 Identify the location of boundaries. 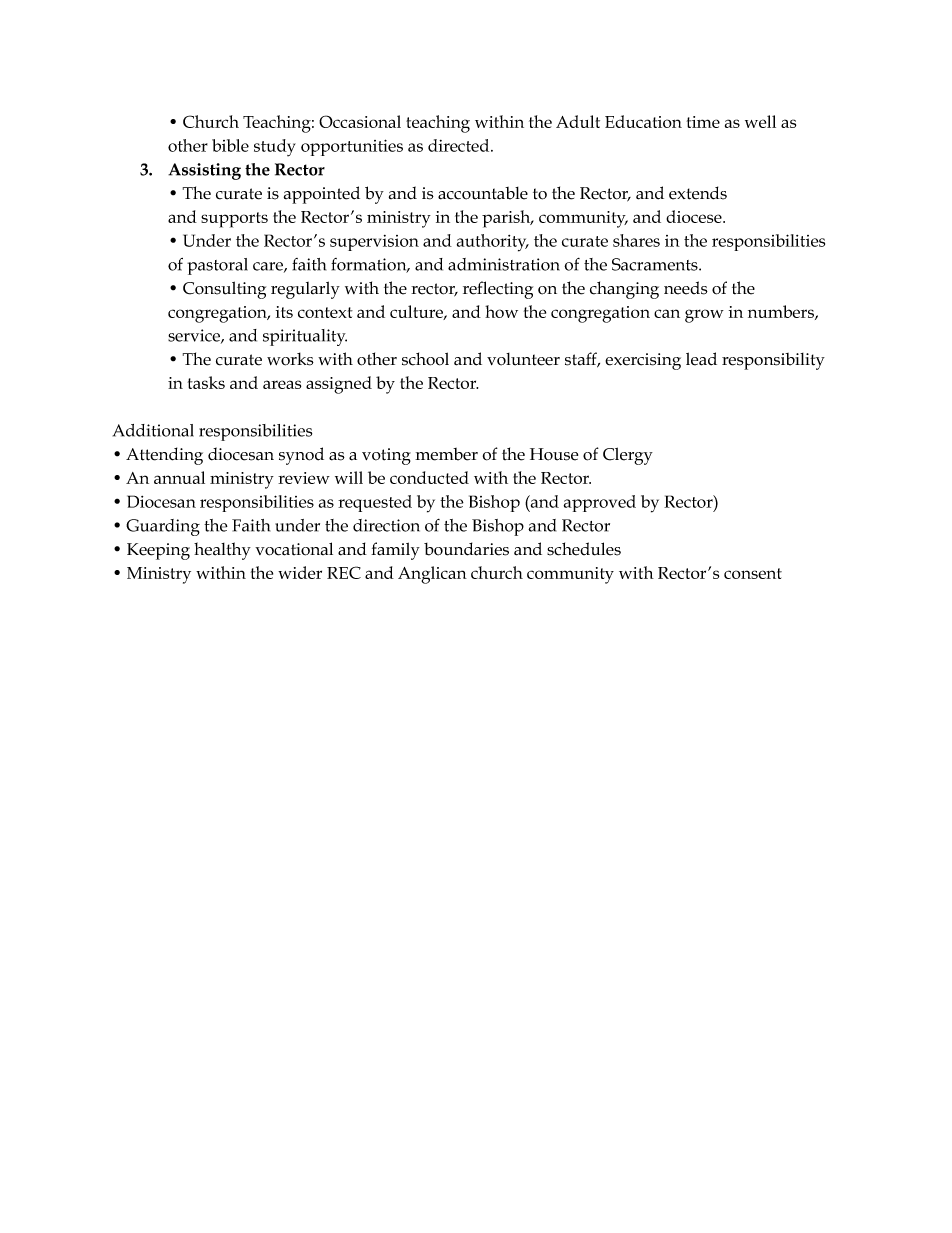
(466, 549).
